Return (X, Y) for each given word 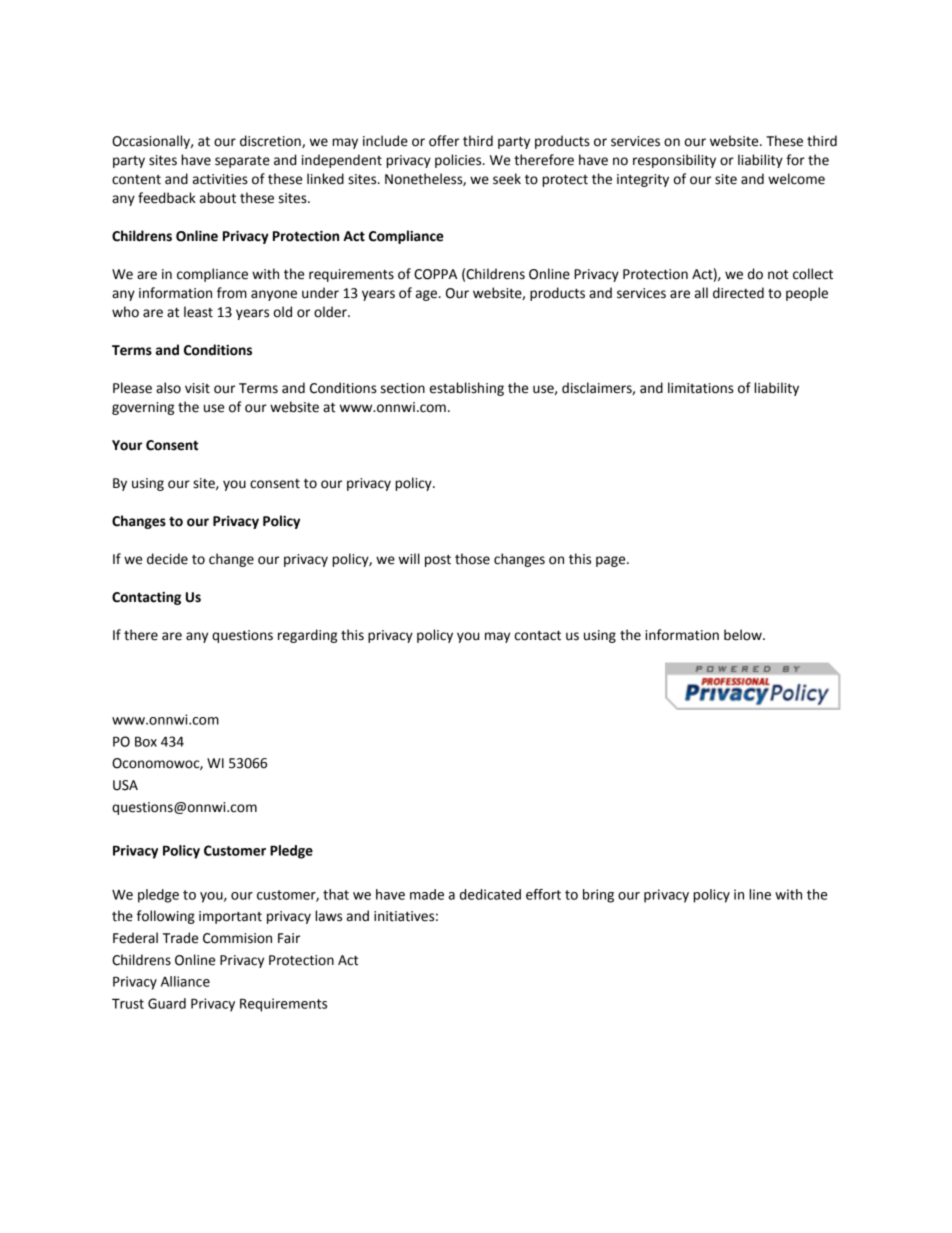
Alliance (185, 981)
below (744, 635)
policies (459, 161)
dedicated (490, 894)
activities (220, 179)
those (472, 559)
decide (167, 559)
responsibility (674, 161)
